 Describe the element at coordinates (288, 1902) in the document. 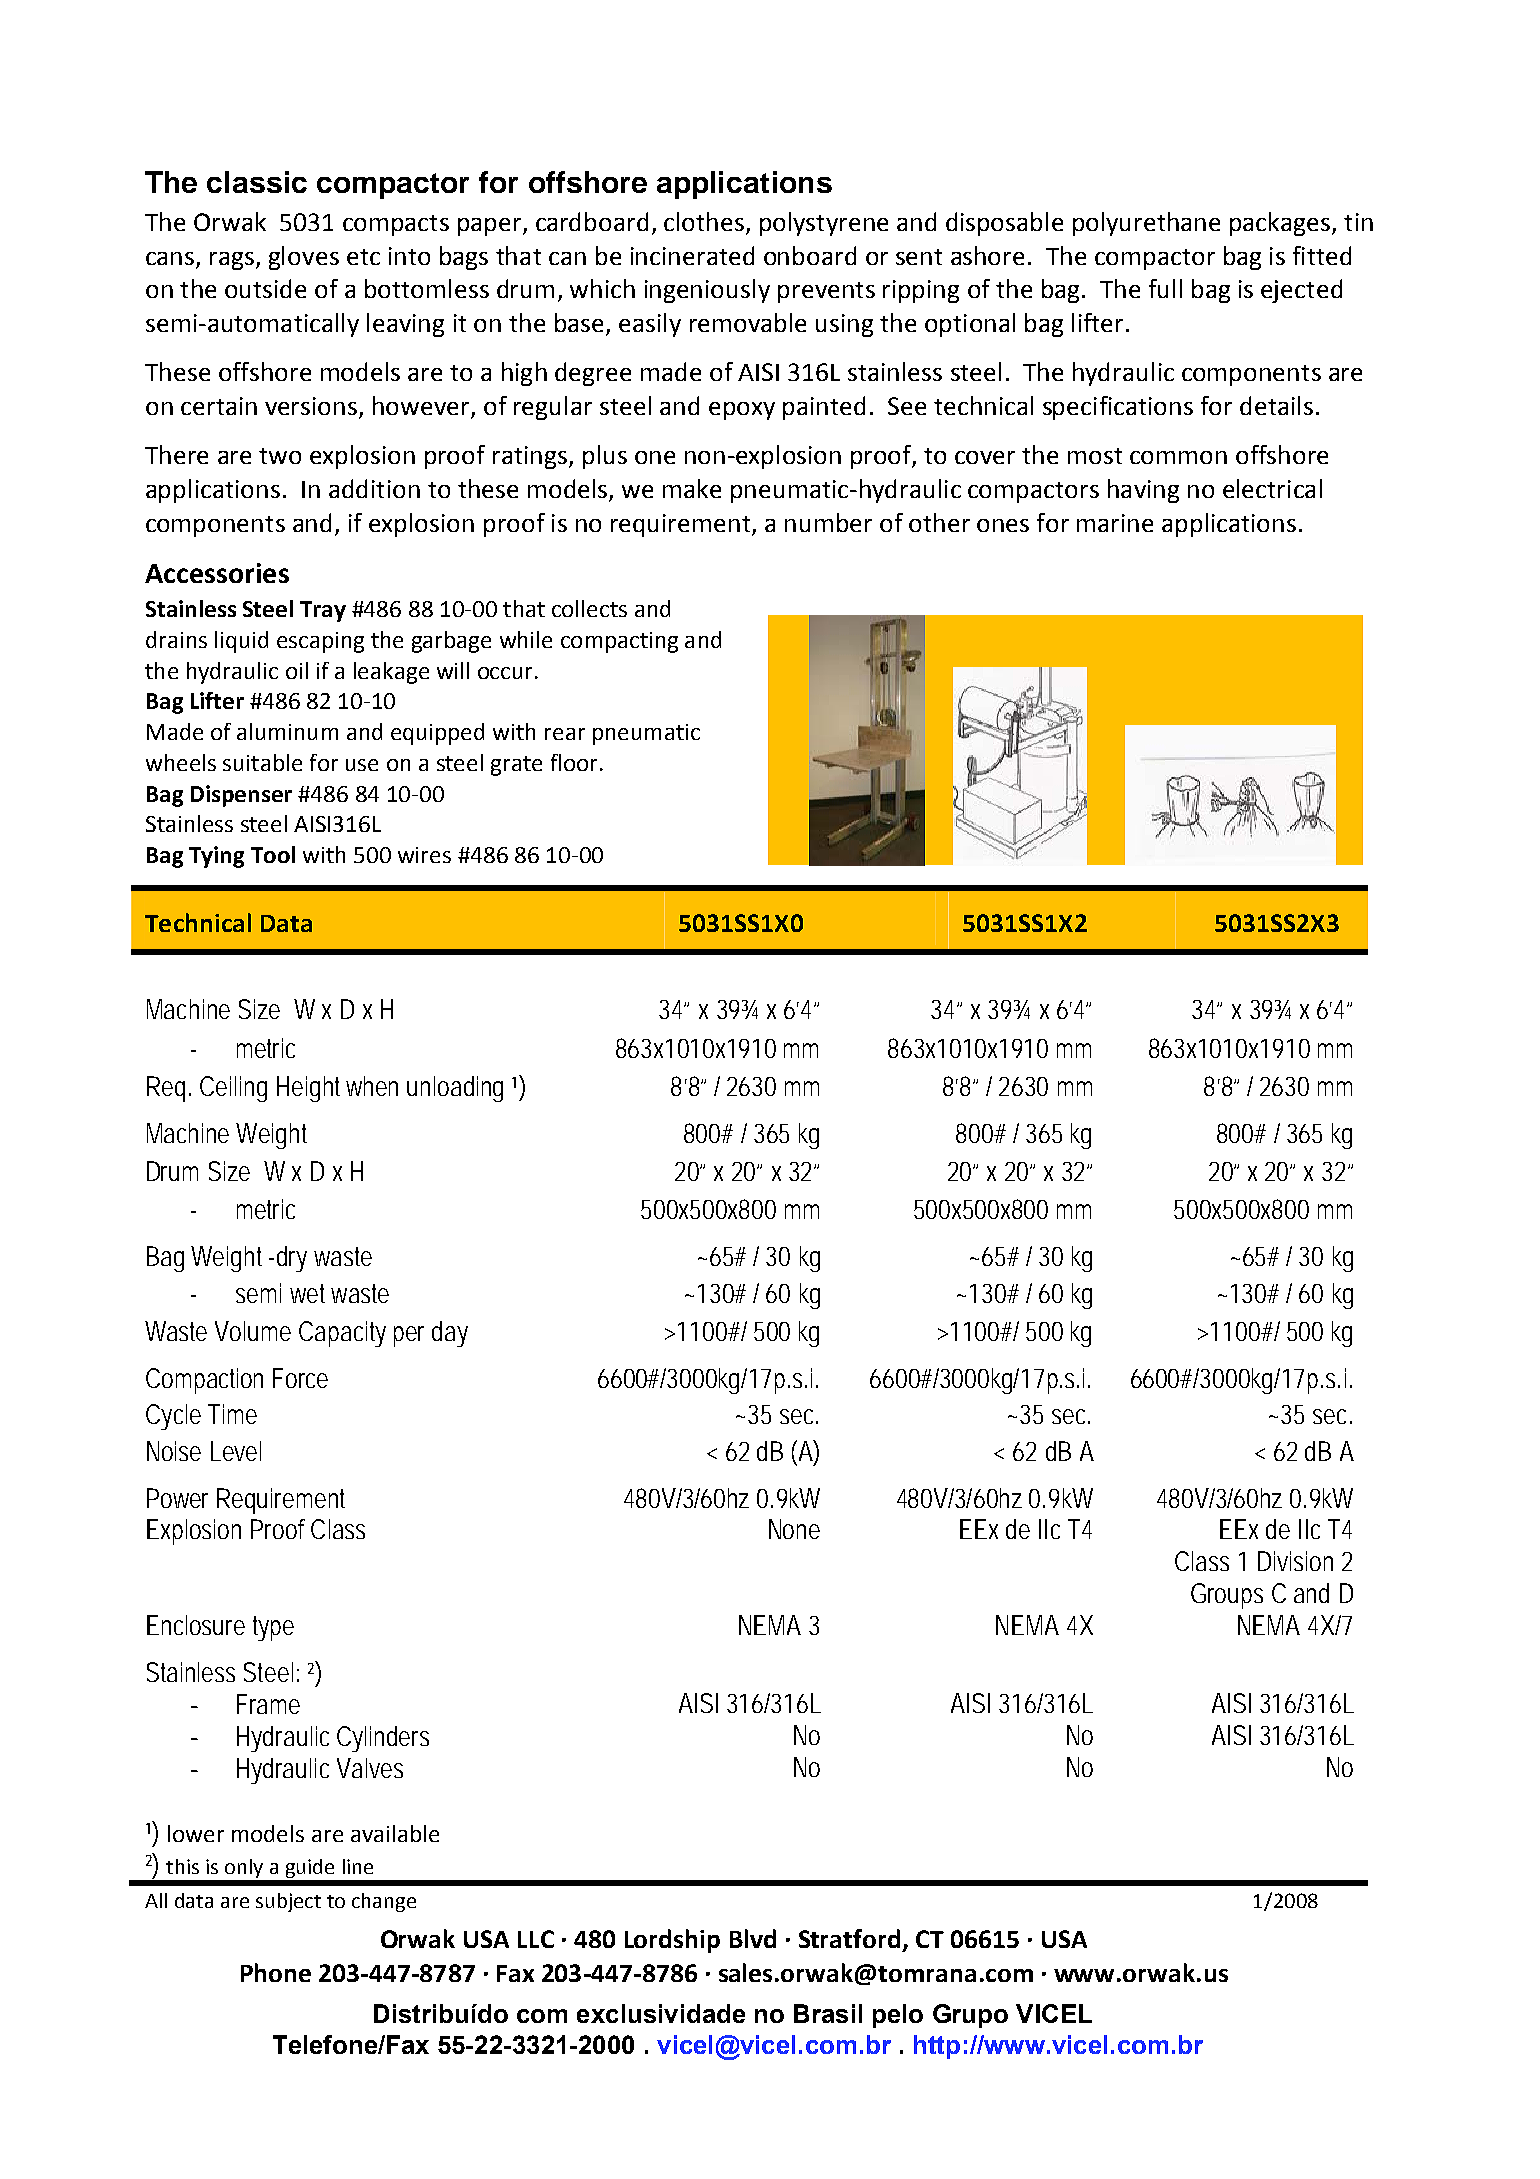

I see `subject` at that location.
